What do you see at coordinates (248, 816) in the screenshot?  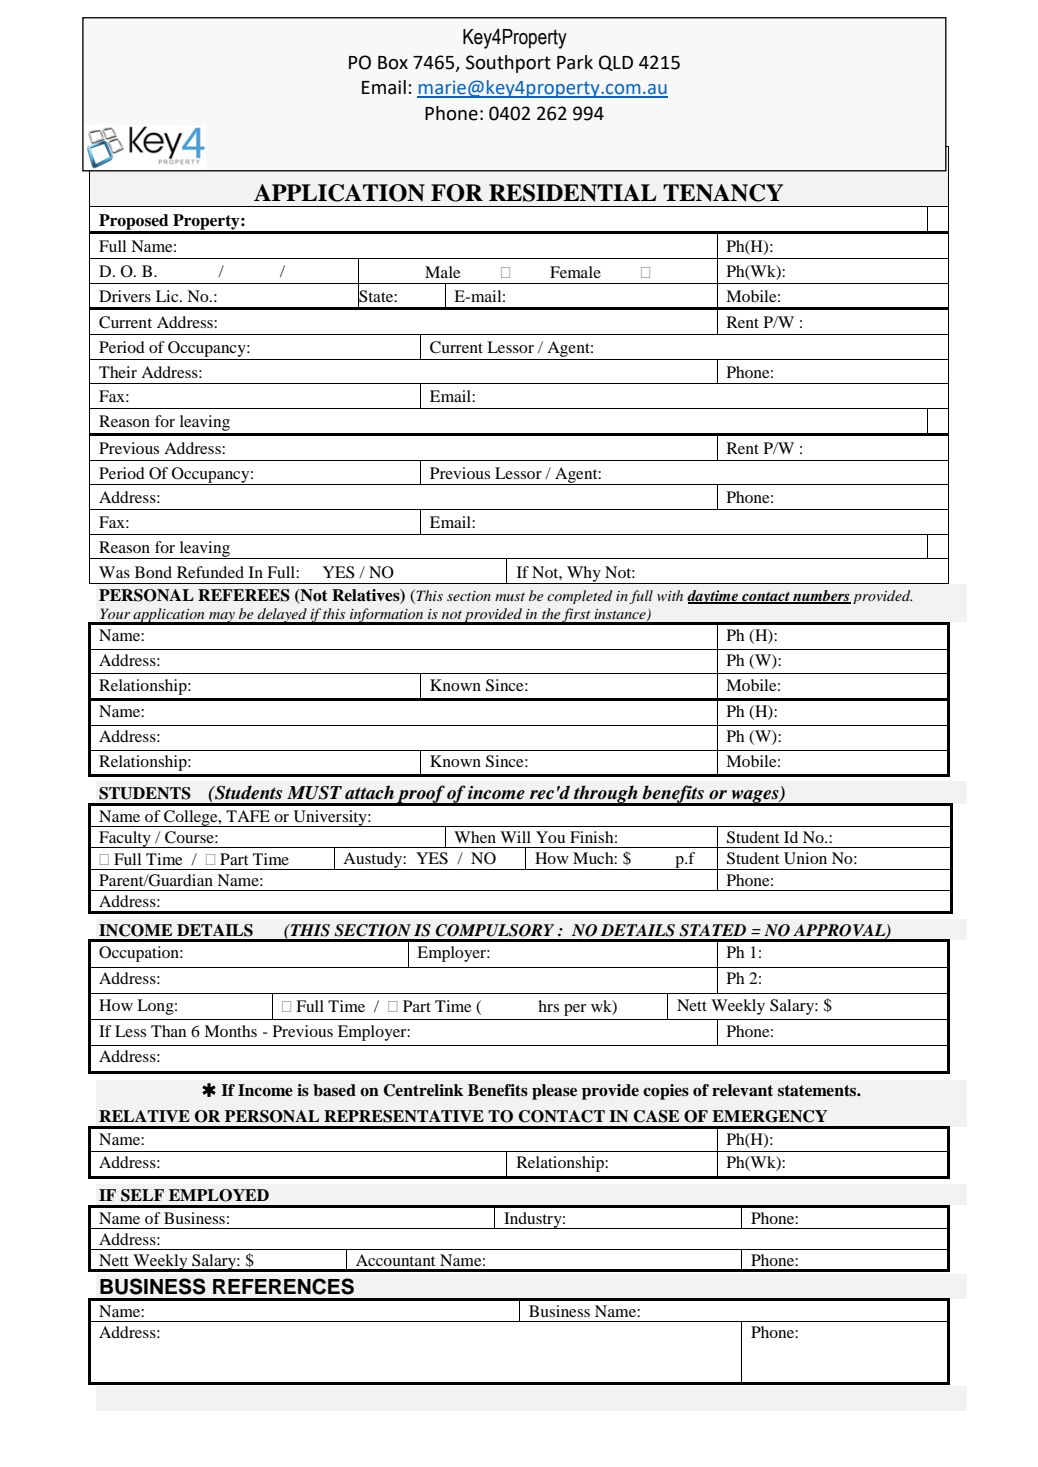 I see `TAFE` at bounding box center [248, 816].
